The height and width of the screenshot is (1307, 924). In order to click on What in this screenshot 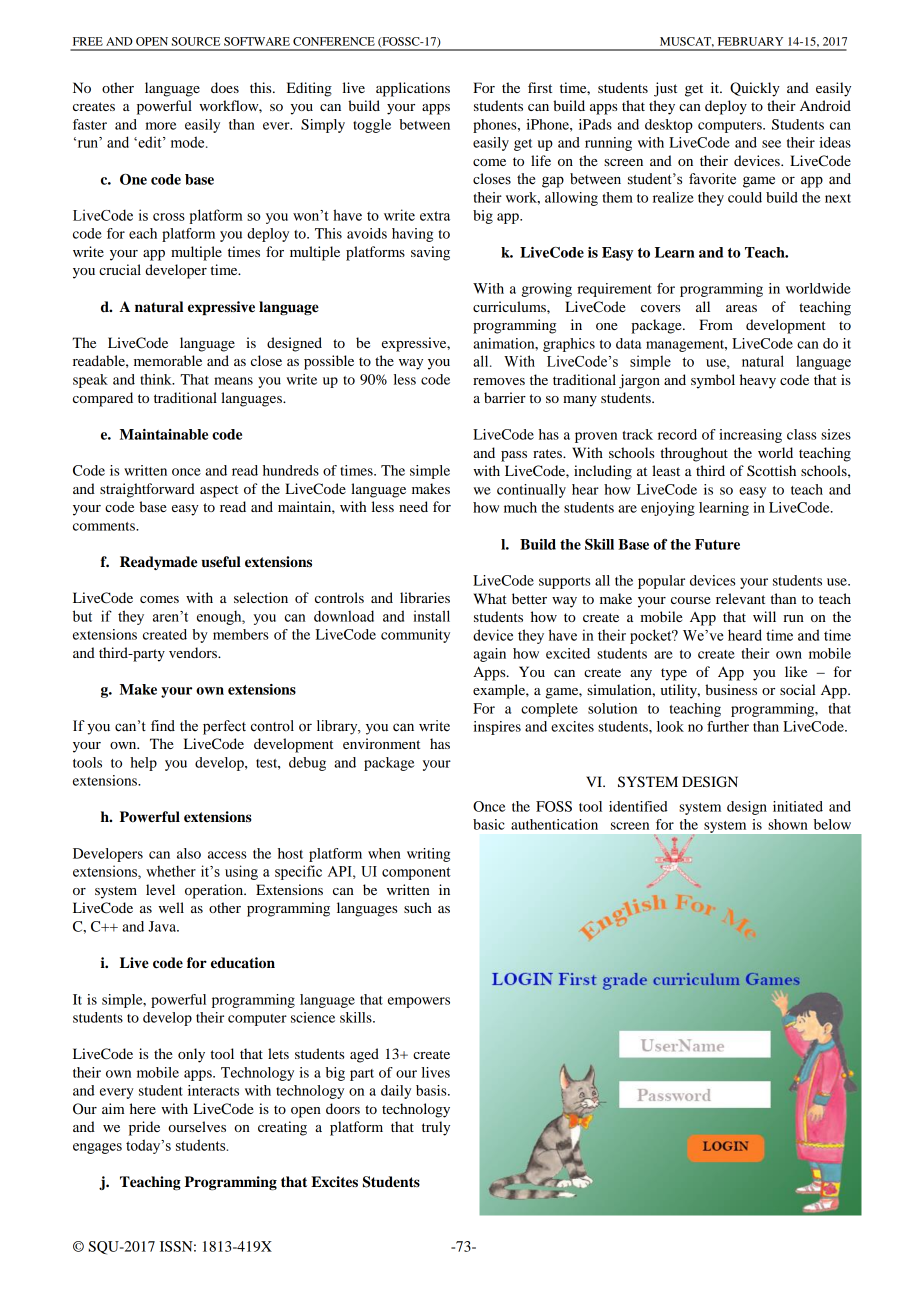, I will do `click(490, 598)`.
